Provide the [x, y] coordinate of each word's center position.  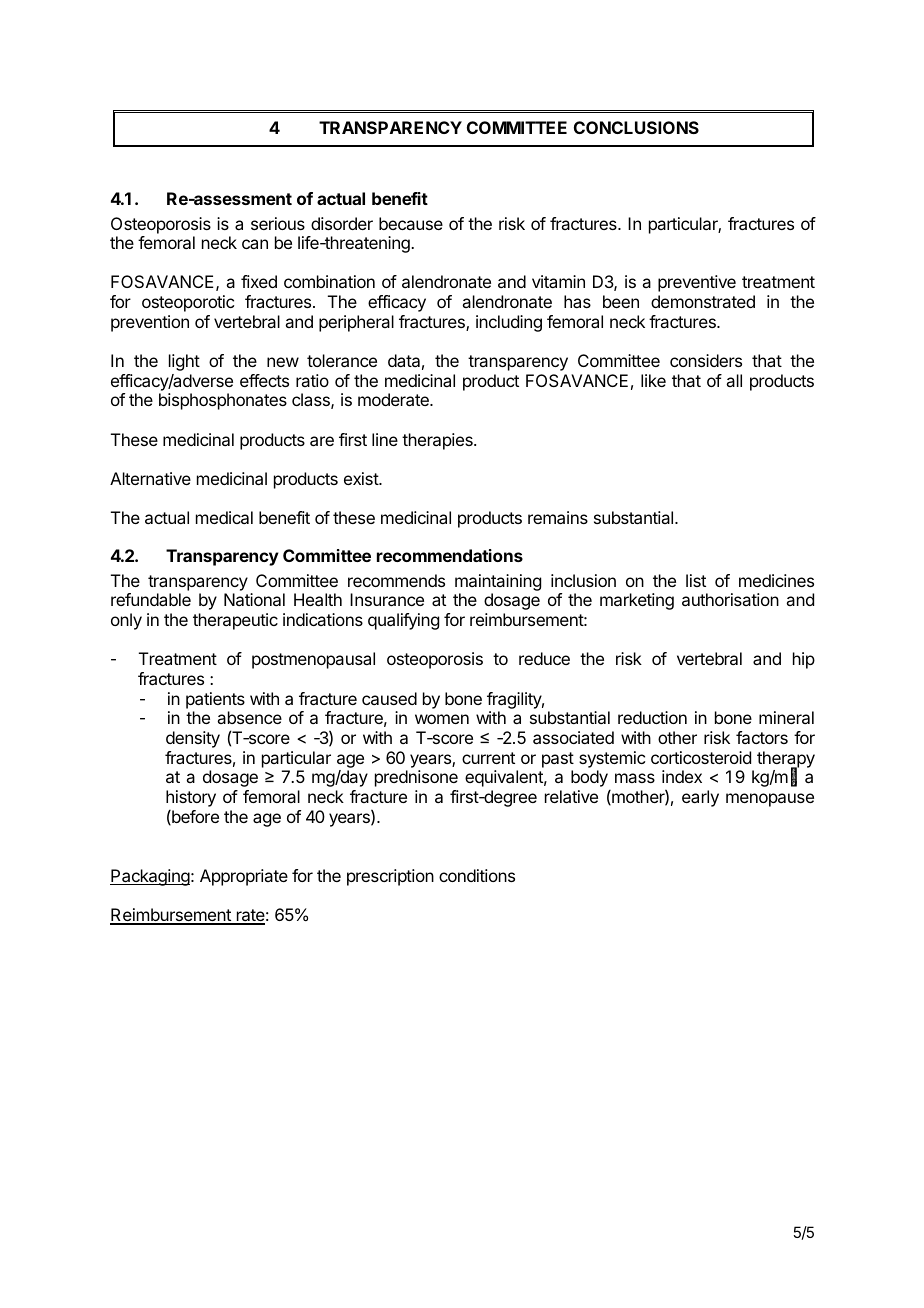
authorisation [730, 599]
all [734, 380]
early [700, 798]
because [411, 223]
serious [278, 223]
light [184, 362]
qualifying [403, 621]
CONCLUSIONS [636, 127]
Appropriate [244, 877]
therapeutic [235, 621]
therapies [438, 441]
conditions [477, 875]
